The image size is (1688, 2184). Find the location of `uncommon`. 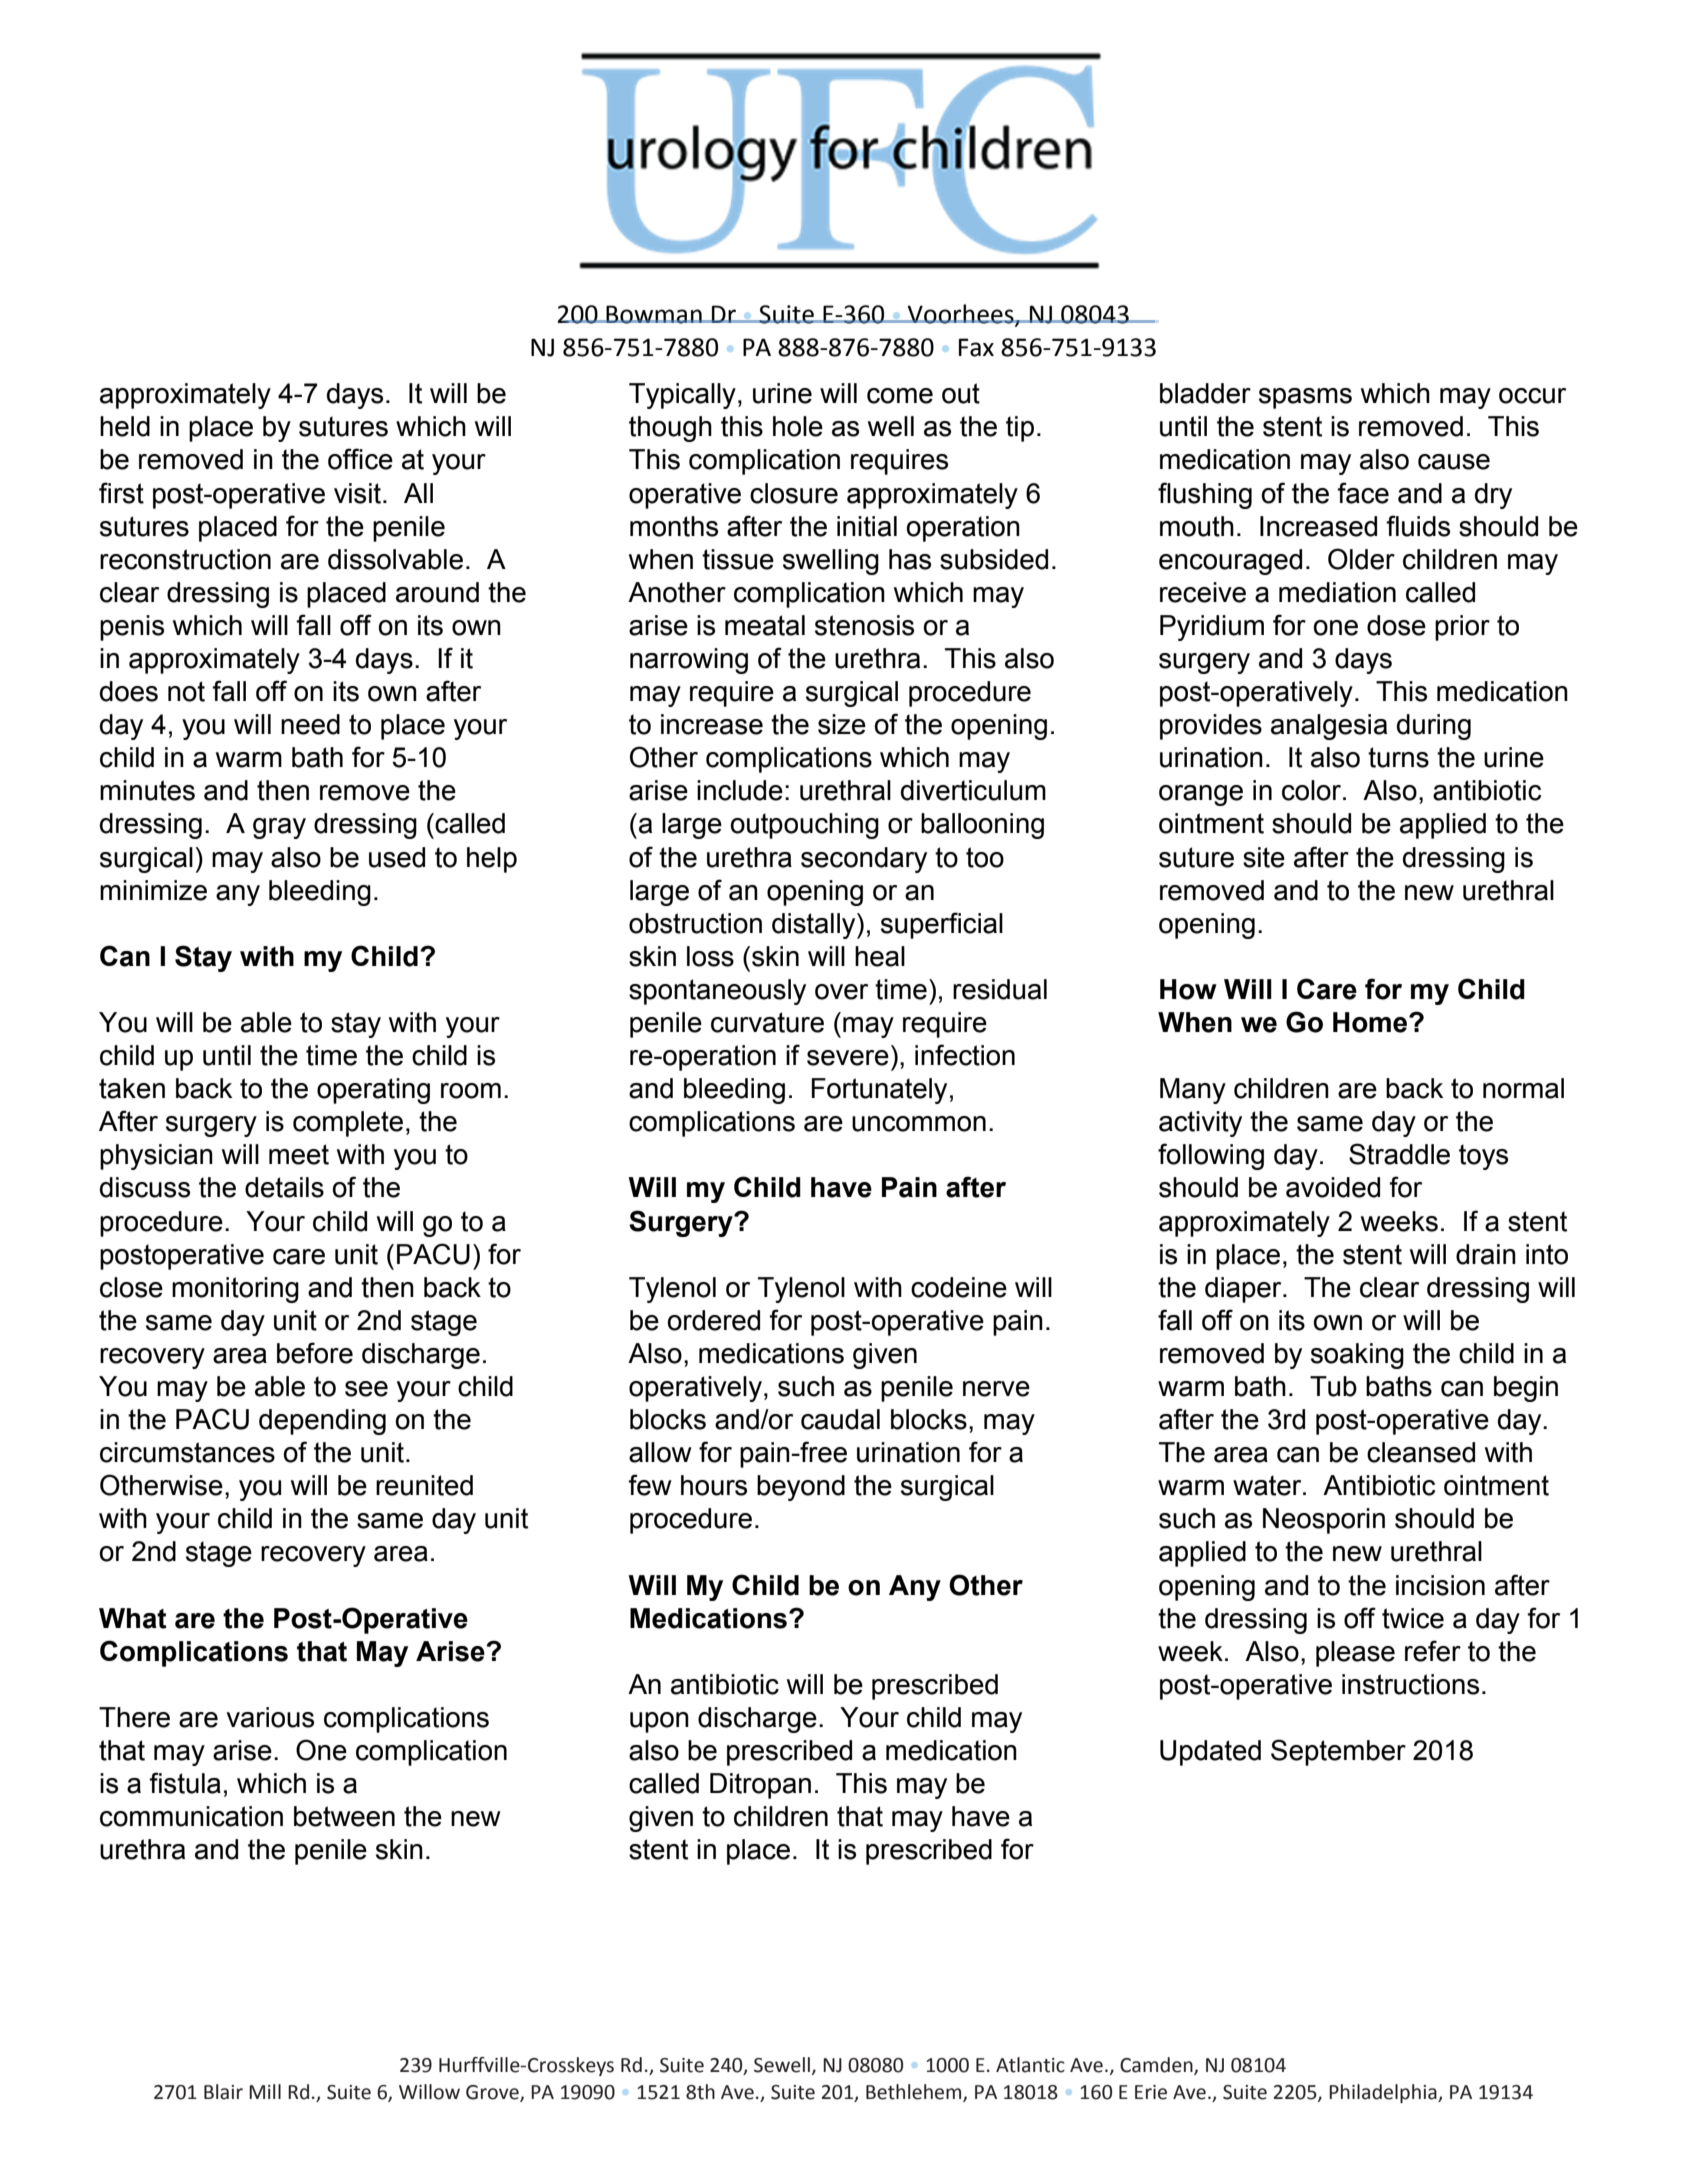

uncommon is located at coordinates (919, 1124).
